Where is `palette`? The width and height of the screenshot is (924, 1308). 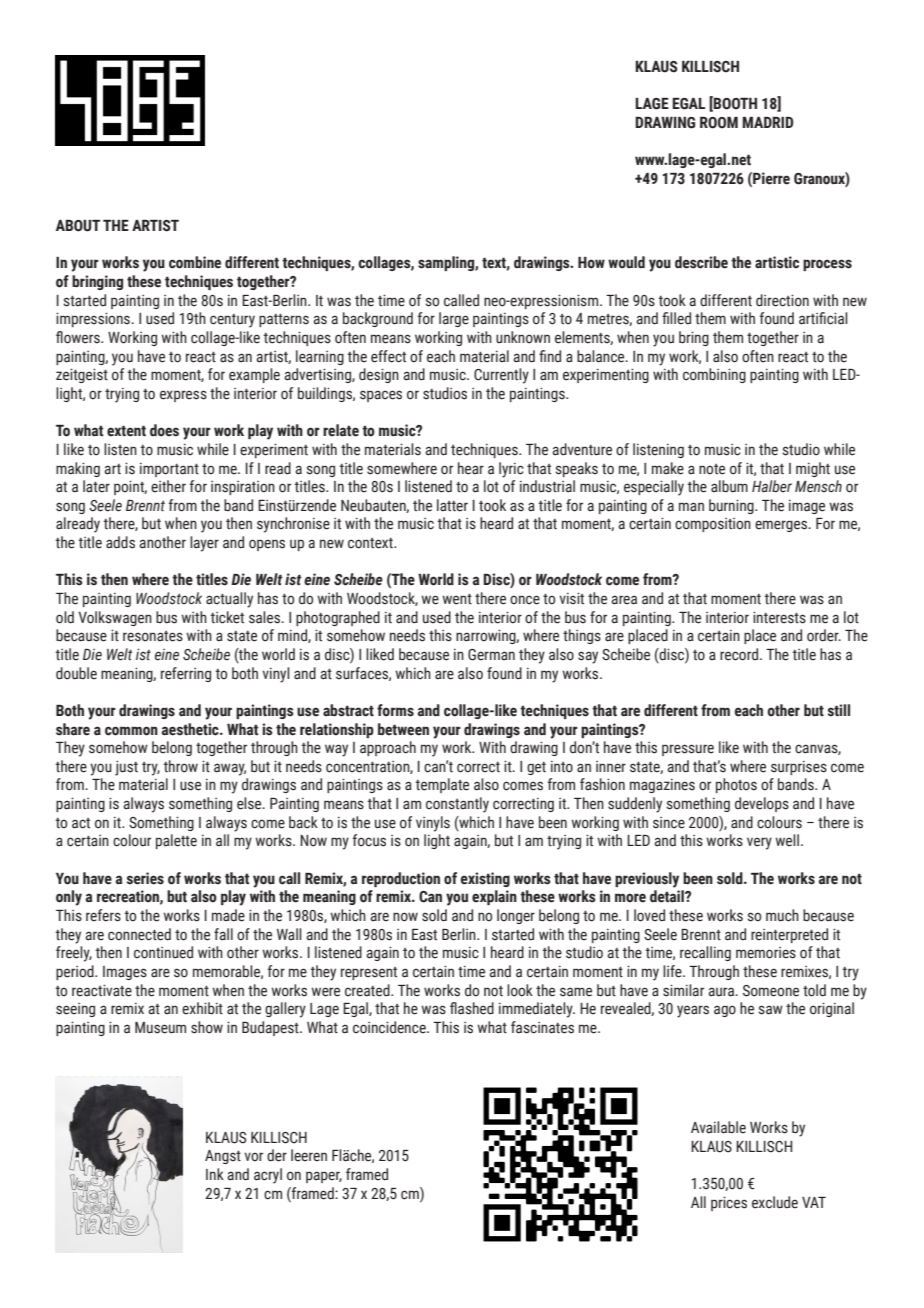
palette is located at coordinates (176, 841).
